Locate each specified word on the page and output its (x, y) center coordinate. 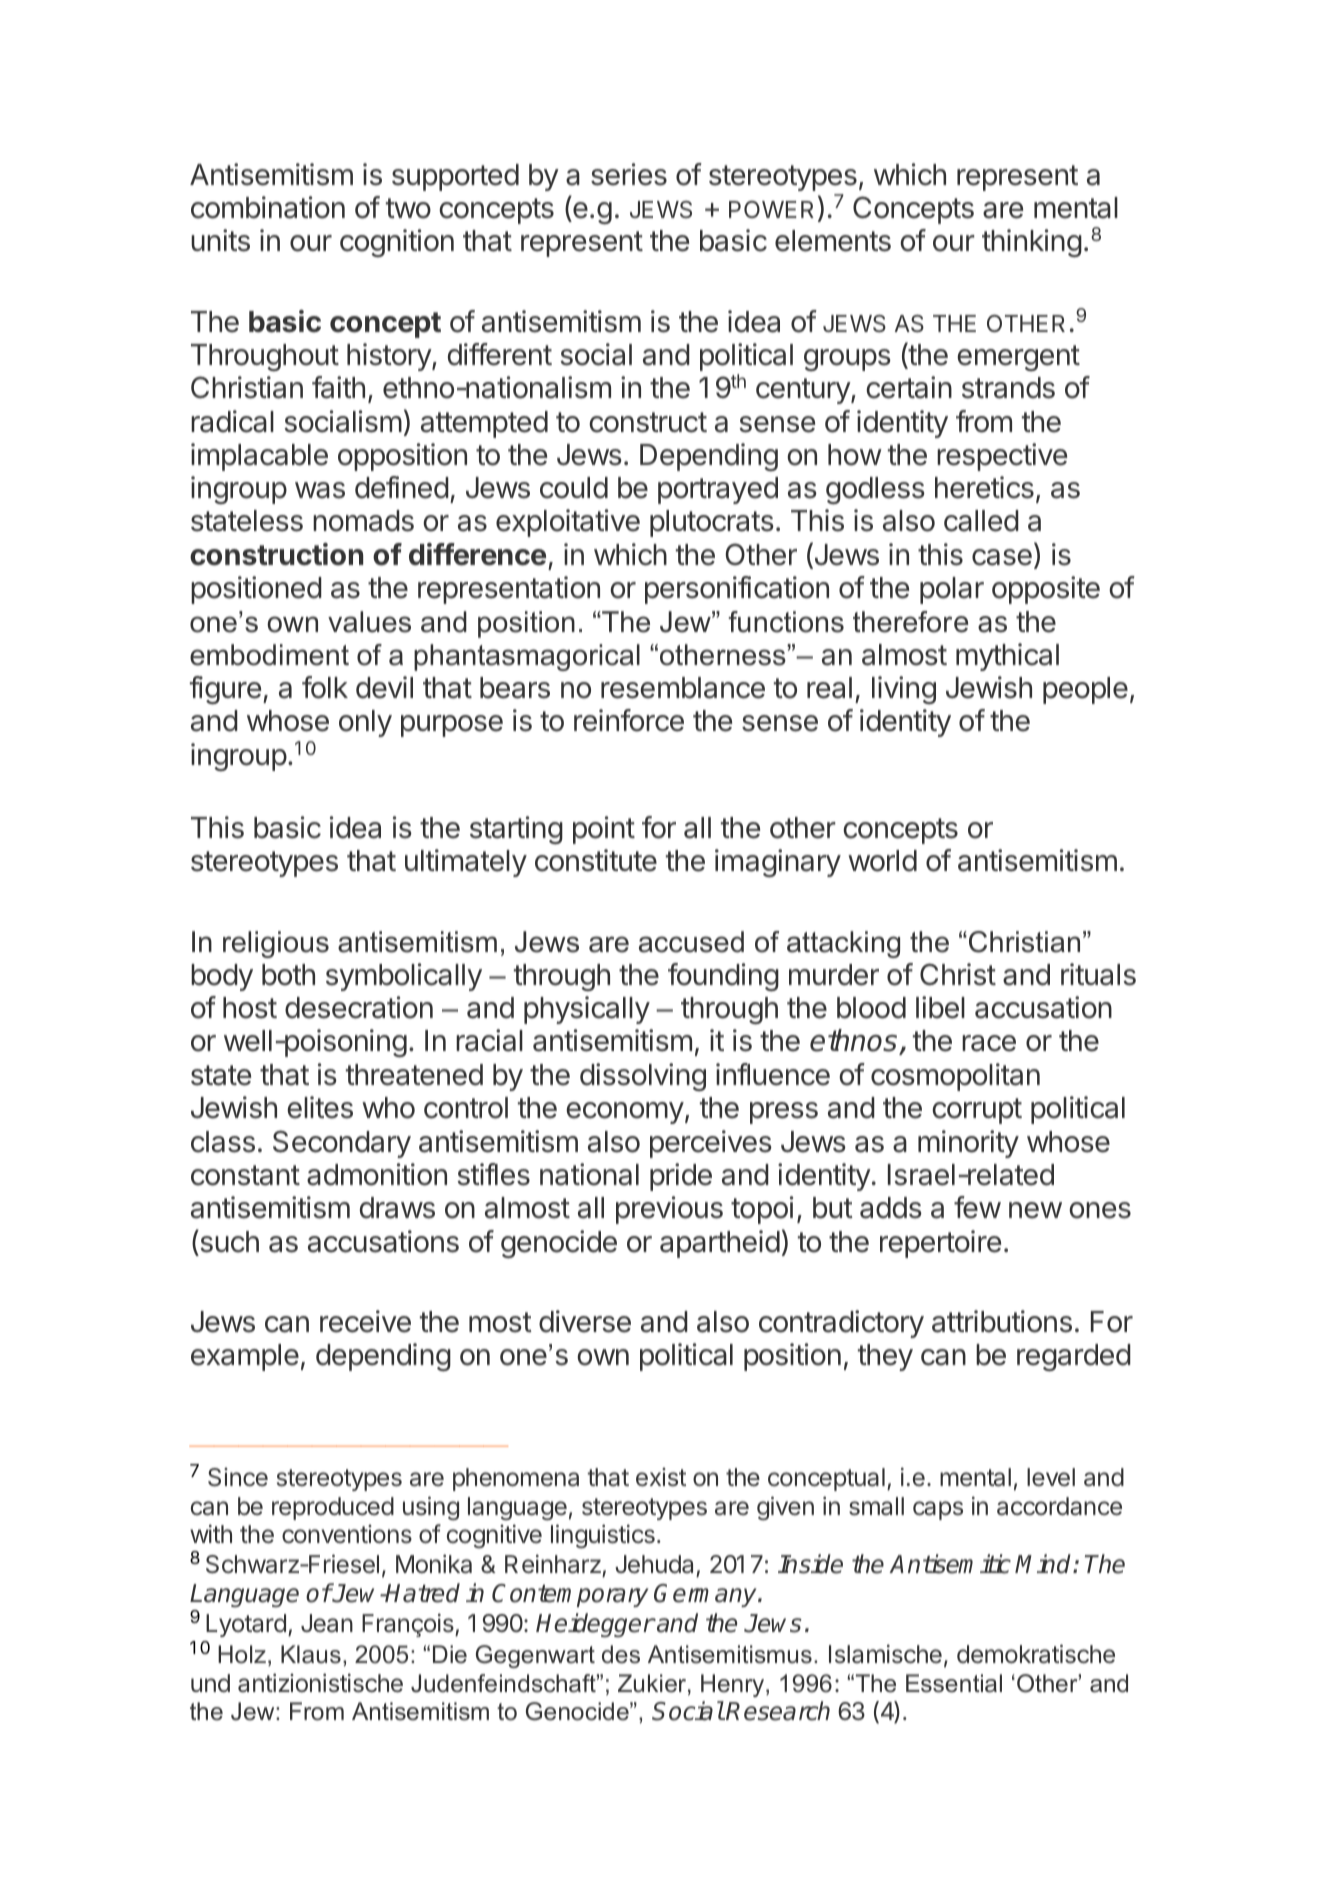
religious (276, 944)
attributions (1002, 1321)
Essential (954, 1683)
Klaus (311, 1654)
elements (833, 241)
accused (691, 942)
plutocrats (712, 523)
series (629, 174)
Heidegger (595, 1625)
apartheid (720, 1244)
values (369, 622)
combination (268, 207)
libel (940, 1007)
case (1002, 557)
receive (365, 1321)
